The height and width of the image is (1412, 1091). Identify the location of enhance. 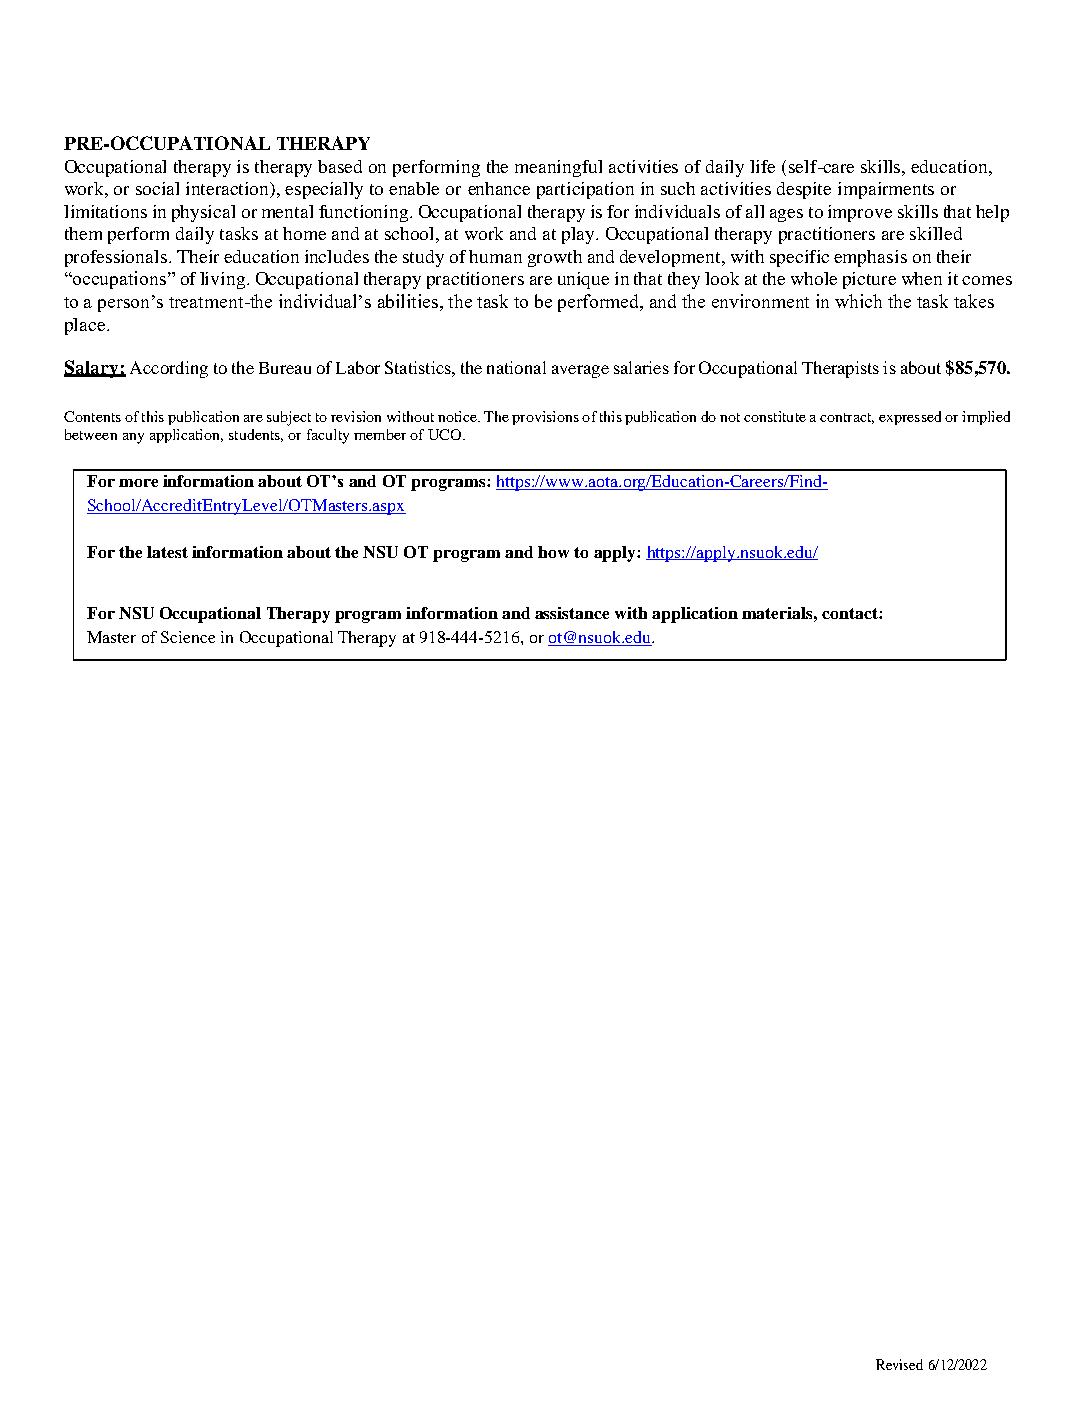
(499, 188).
